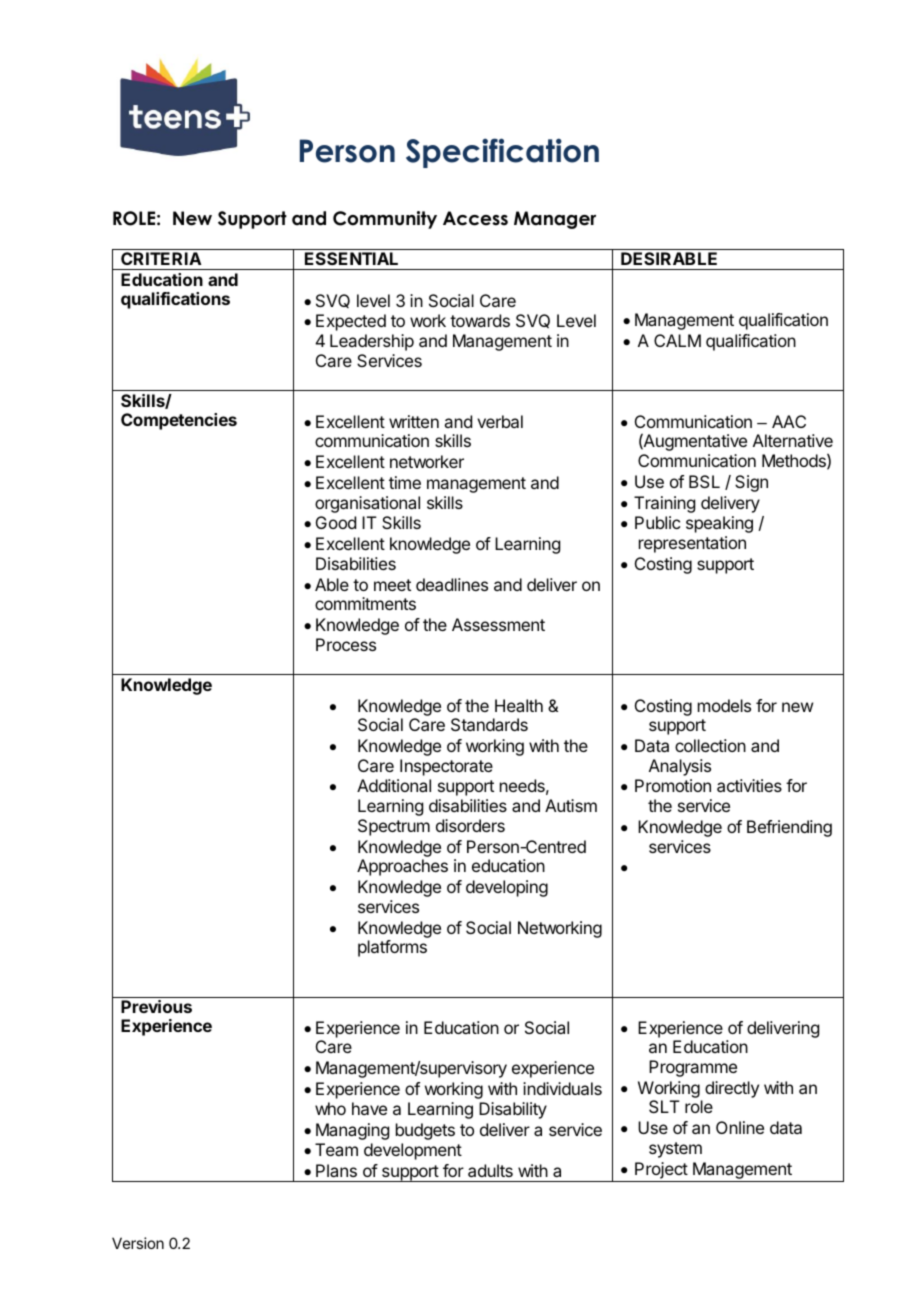 This page has height=1308, width=924. What do you see at coordinates (179, 421) in the page?
I see `Competencies` at bounding box center [179, 421].
